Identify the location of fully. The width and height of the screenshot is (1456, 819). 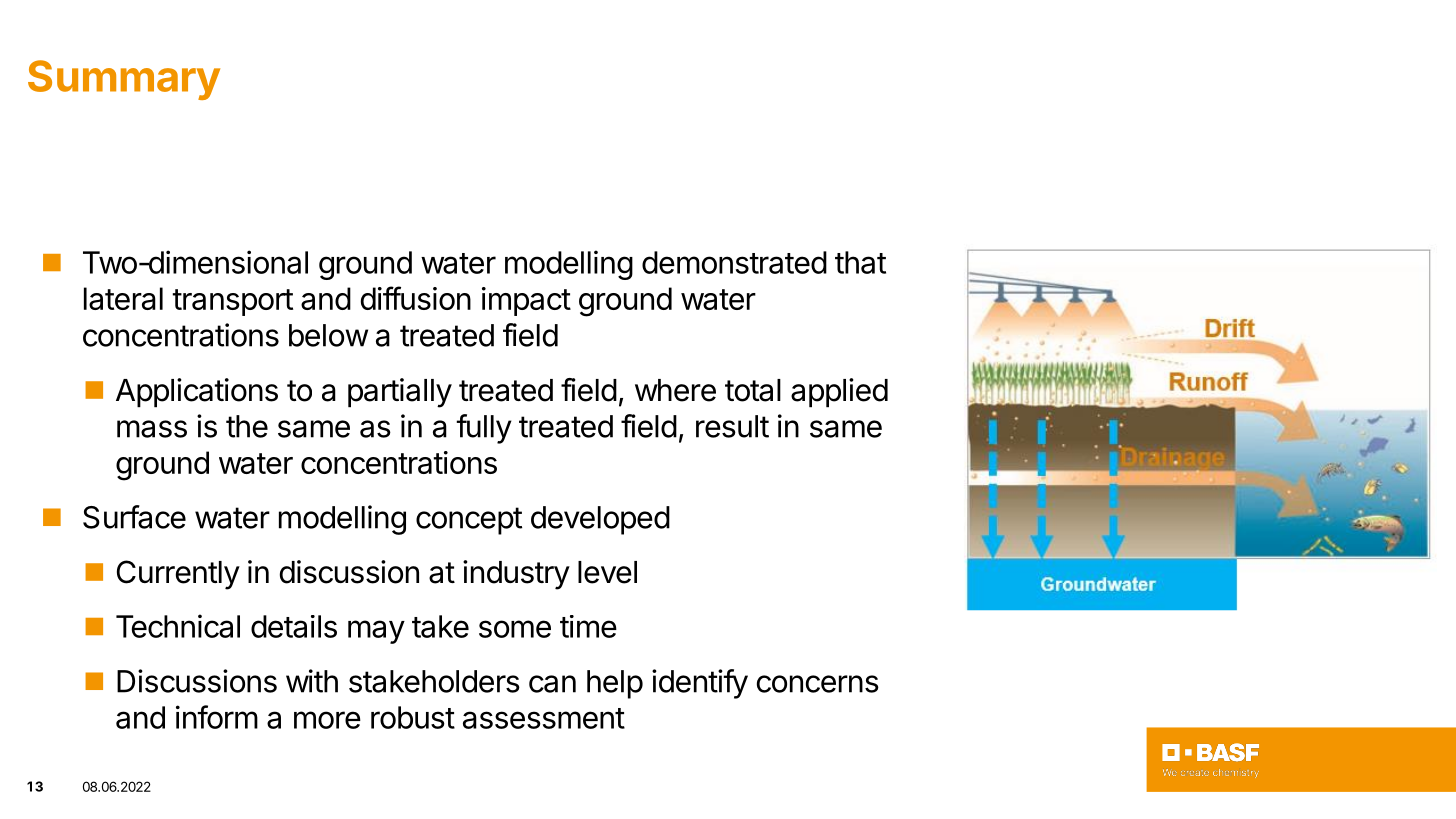
(484, 429).
